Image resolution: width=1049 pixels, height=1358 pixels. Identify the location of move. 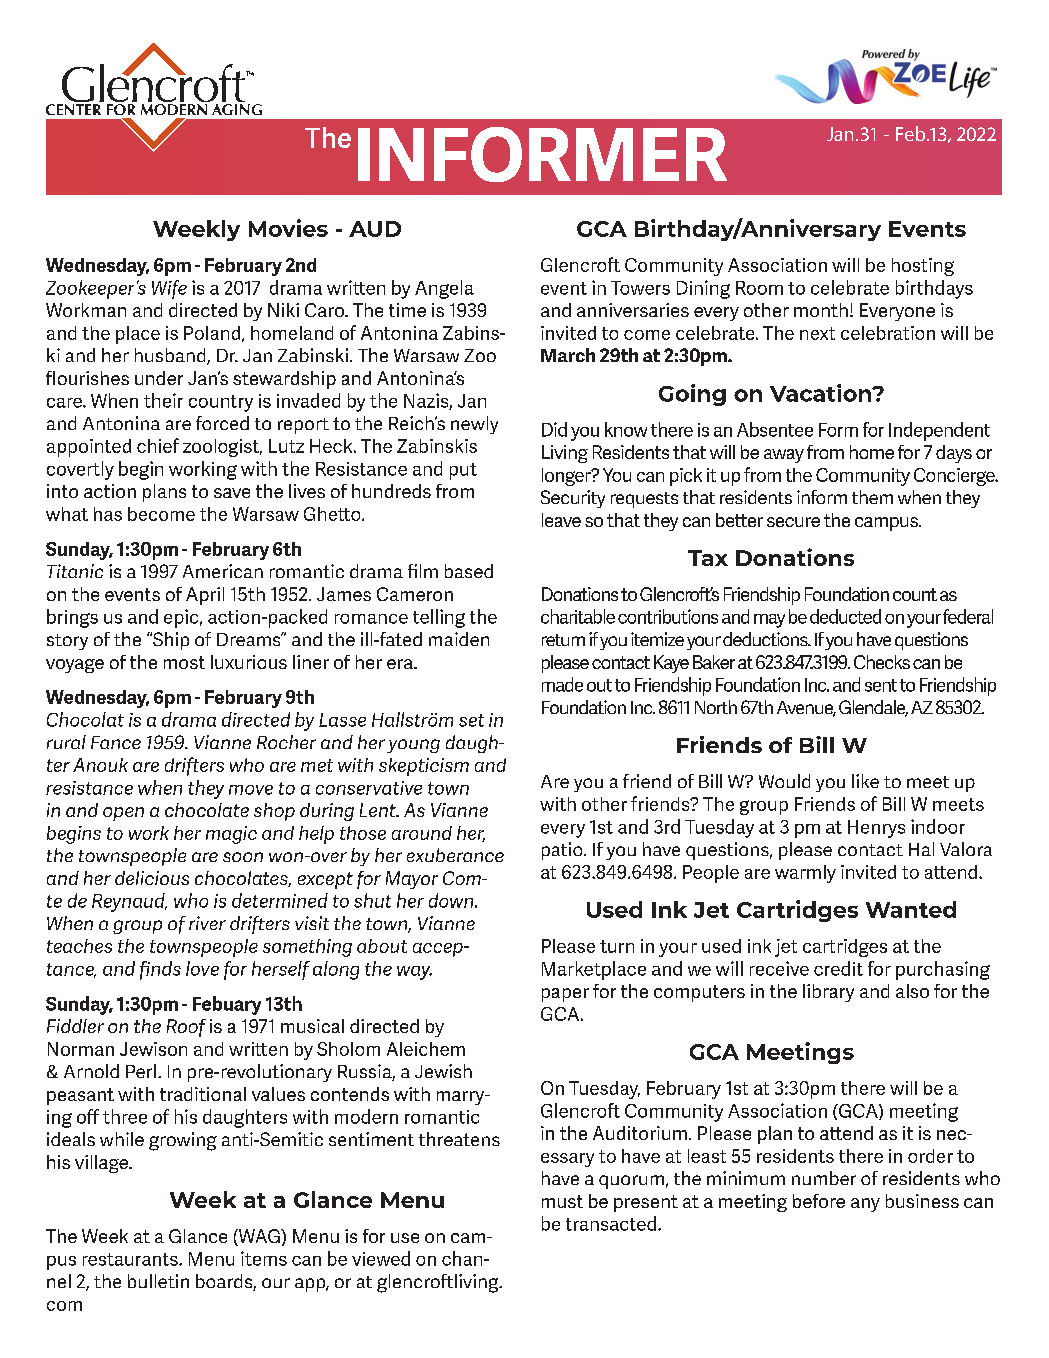
(251, 790).
